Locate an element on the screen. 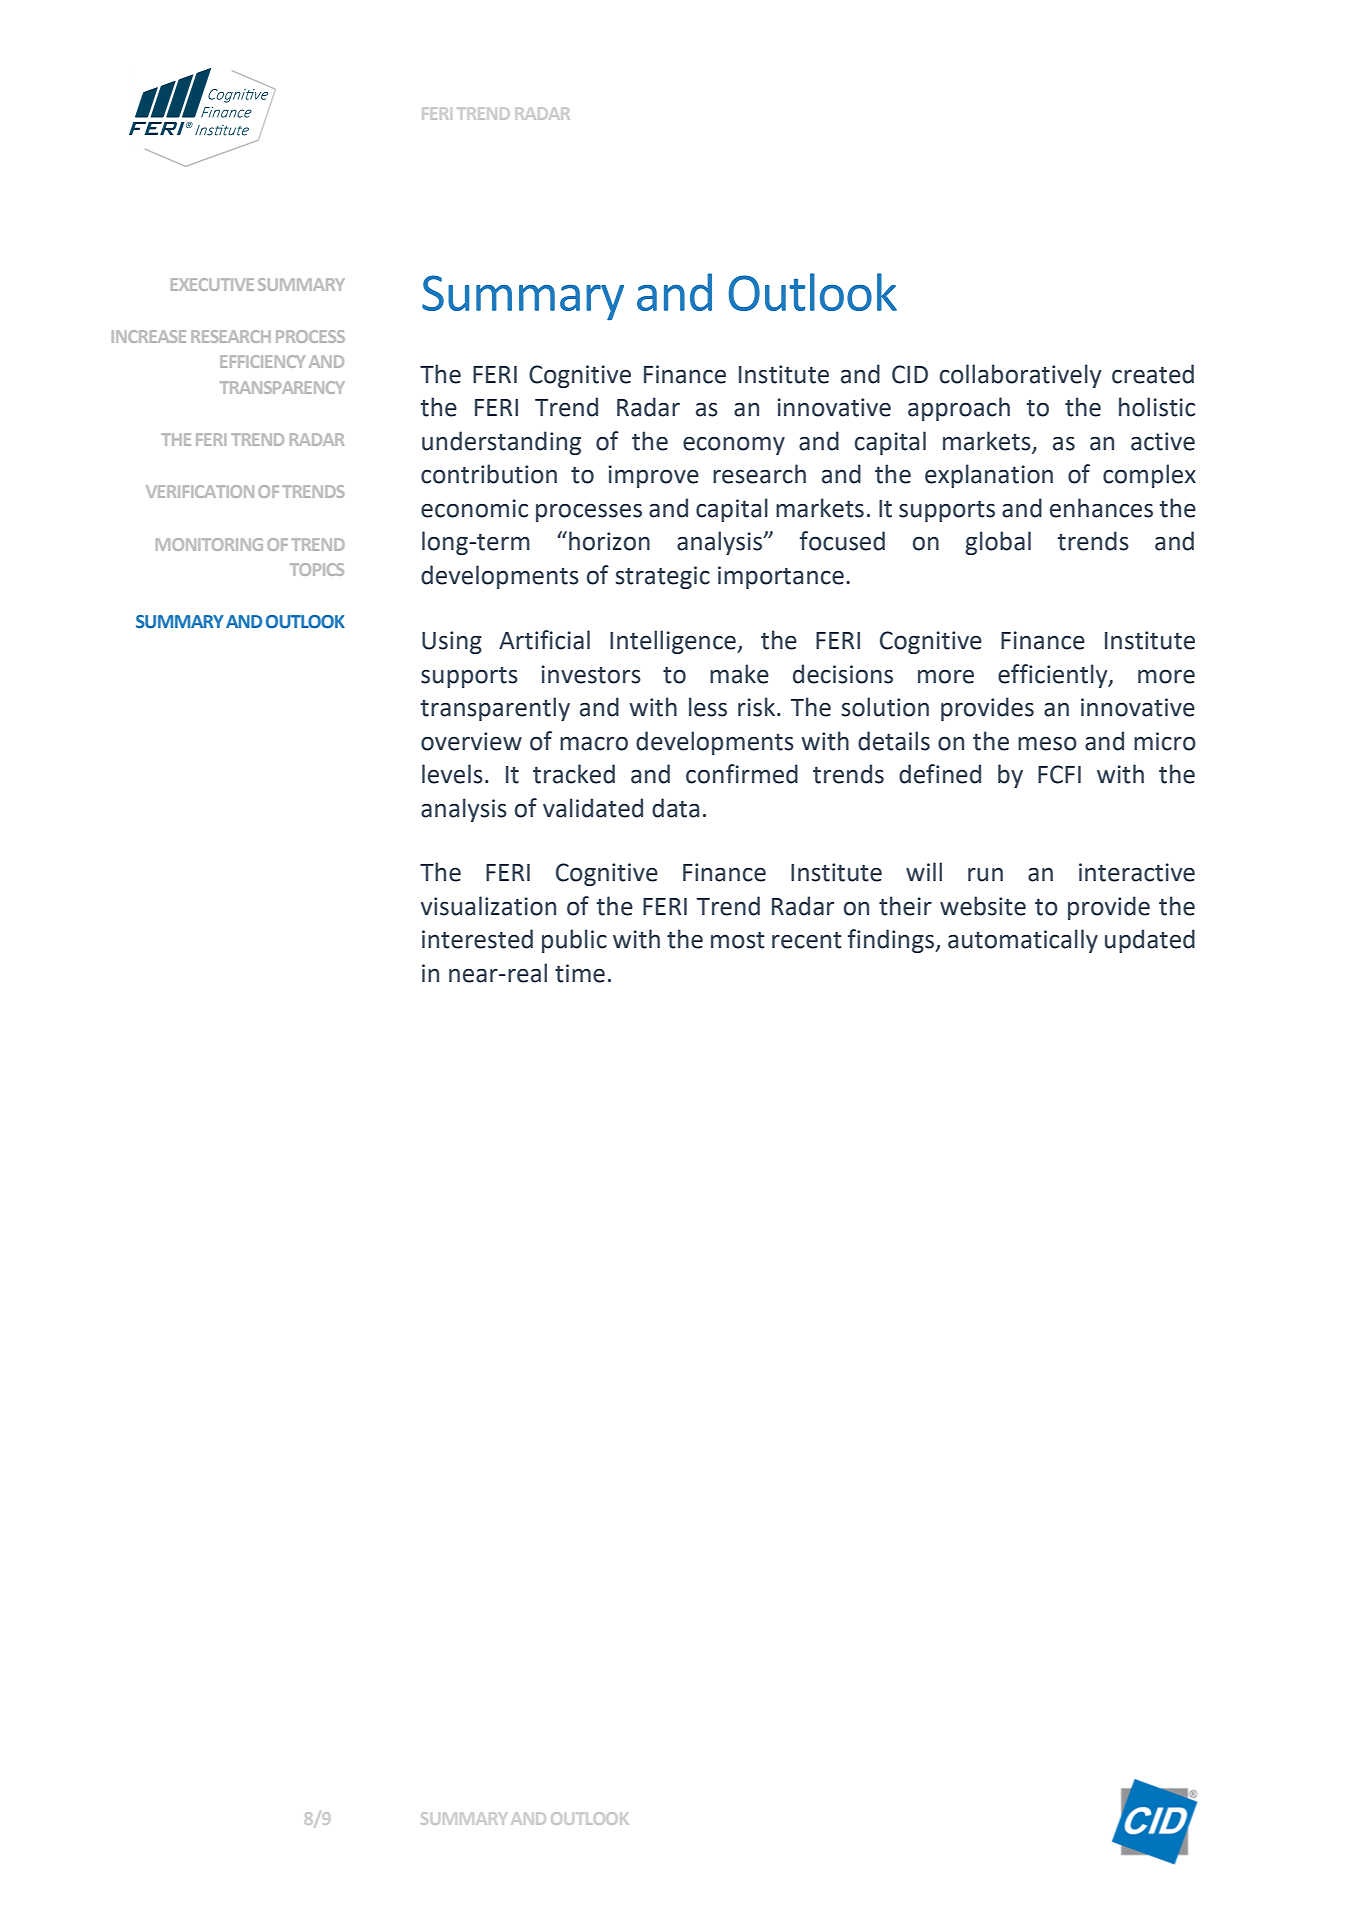 The height and width of the screenshot is (1920, 1357). Using is located at coordinates (452, 642).
